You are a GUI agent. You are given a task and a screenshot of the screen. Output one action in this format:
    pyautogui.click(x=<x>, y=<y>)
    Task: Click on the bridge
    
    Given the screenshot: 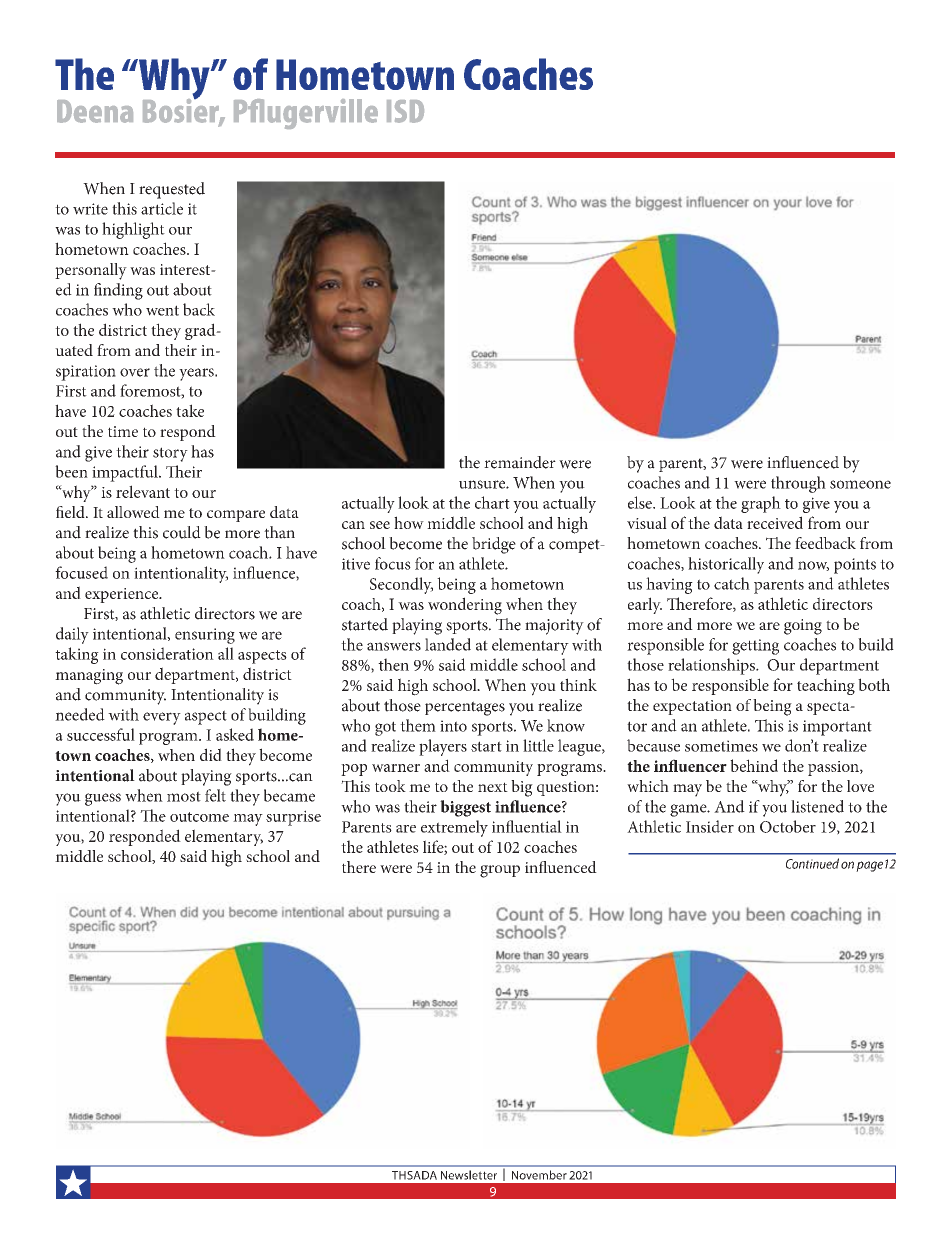 What is the action you would take?
    pyautogui.click(x=494, y=545)
